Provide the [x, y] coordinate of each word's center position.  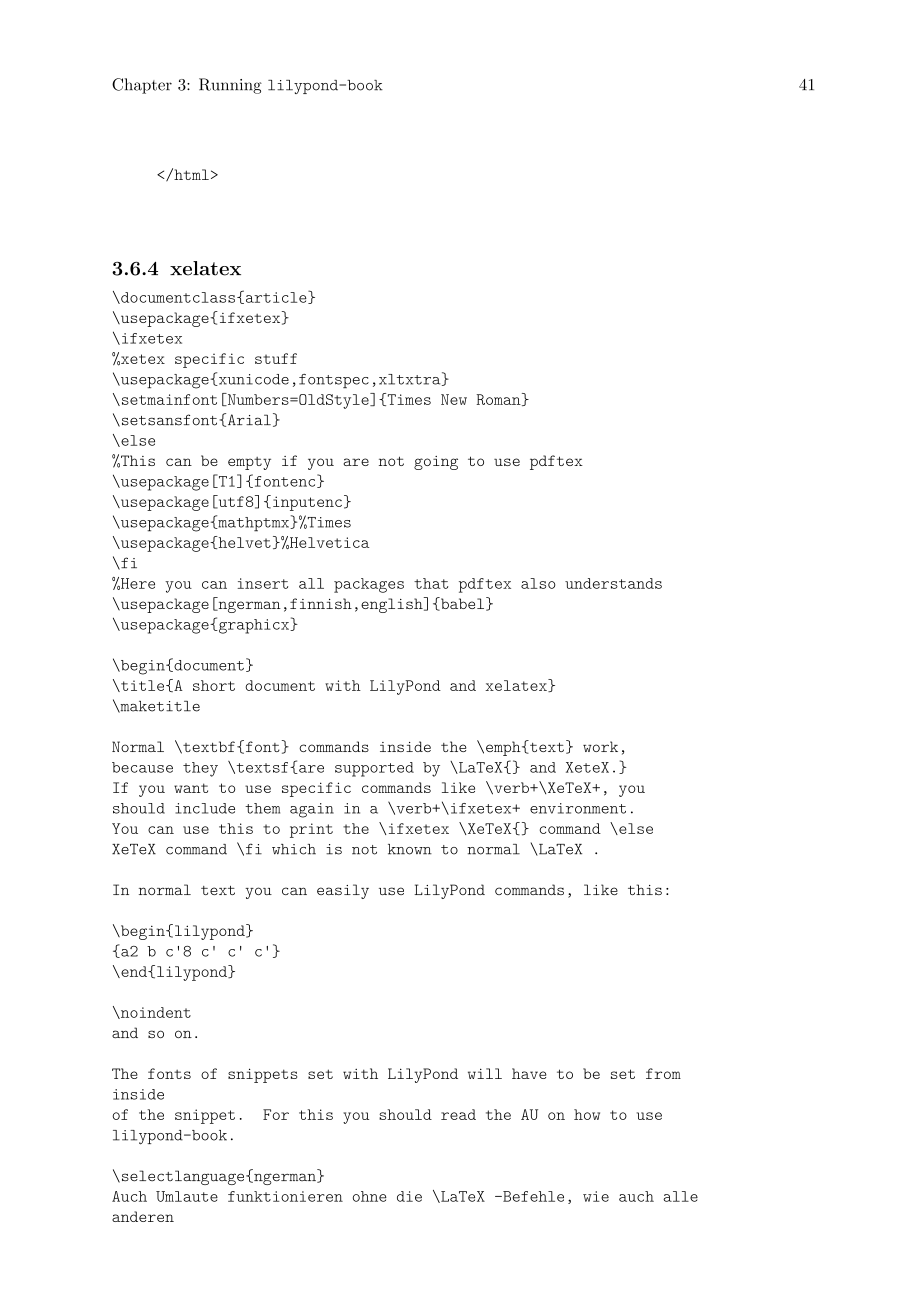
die [409, 1196]
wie [596, 1196]
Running [230, 86]
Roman [500, 399]
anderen [143, 1216]
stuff [276, 358]
